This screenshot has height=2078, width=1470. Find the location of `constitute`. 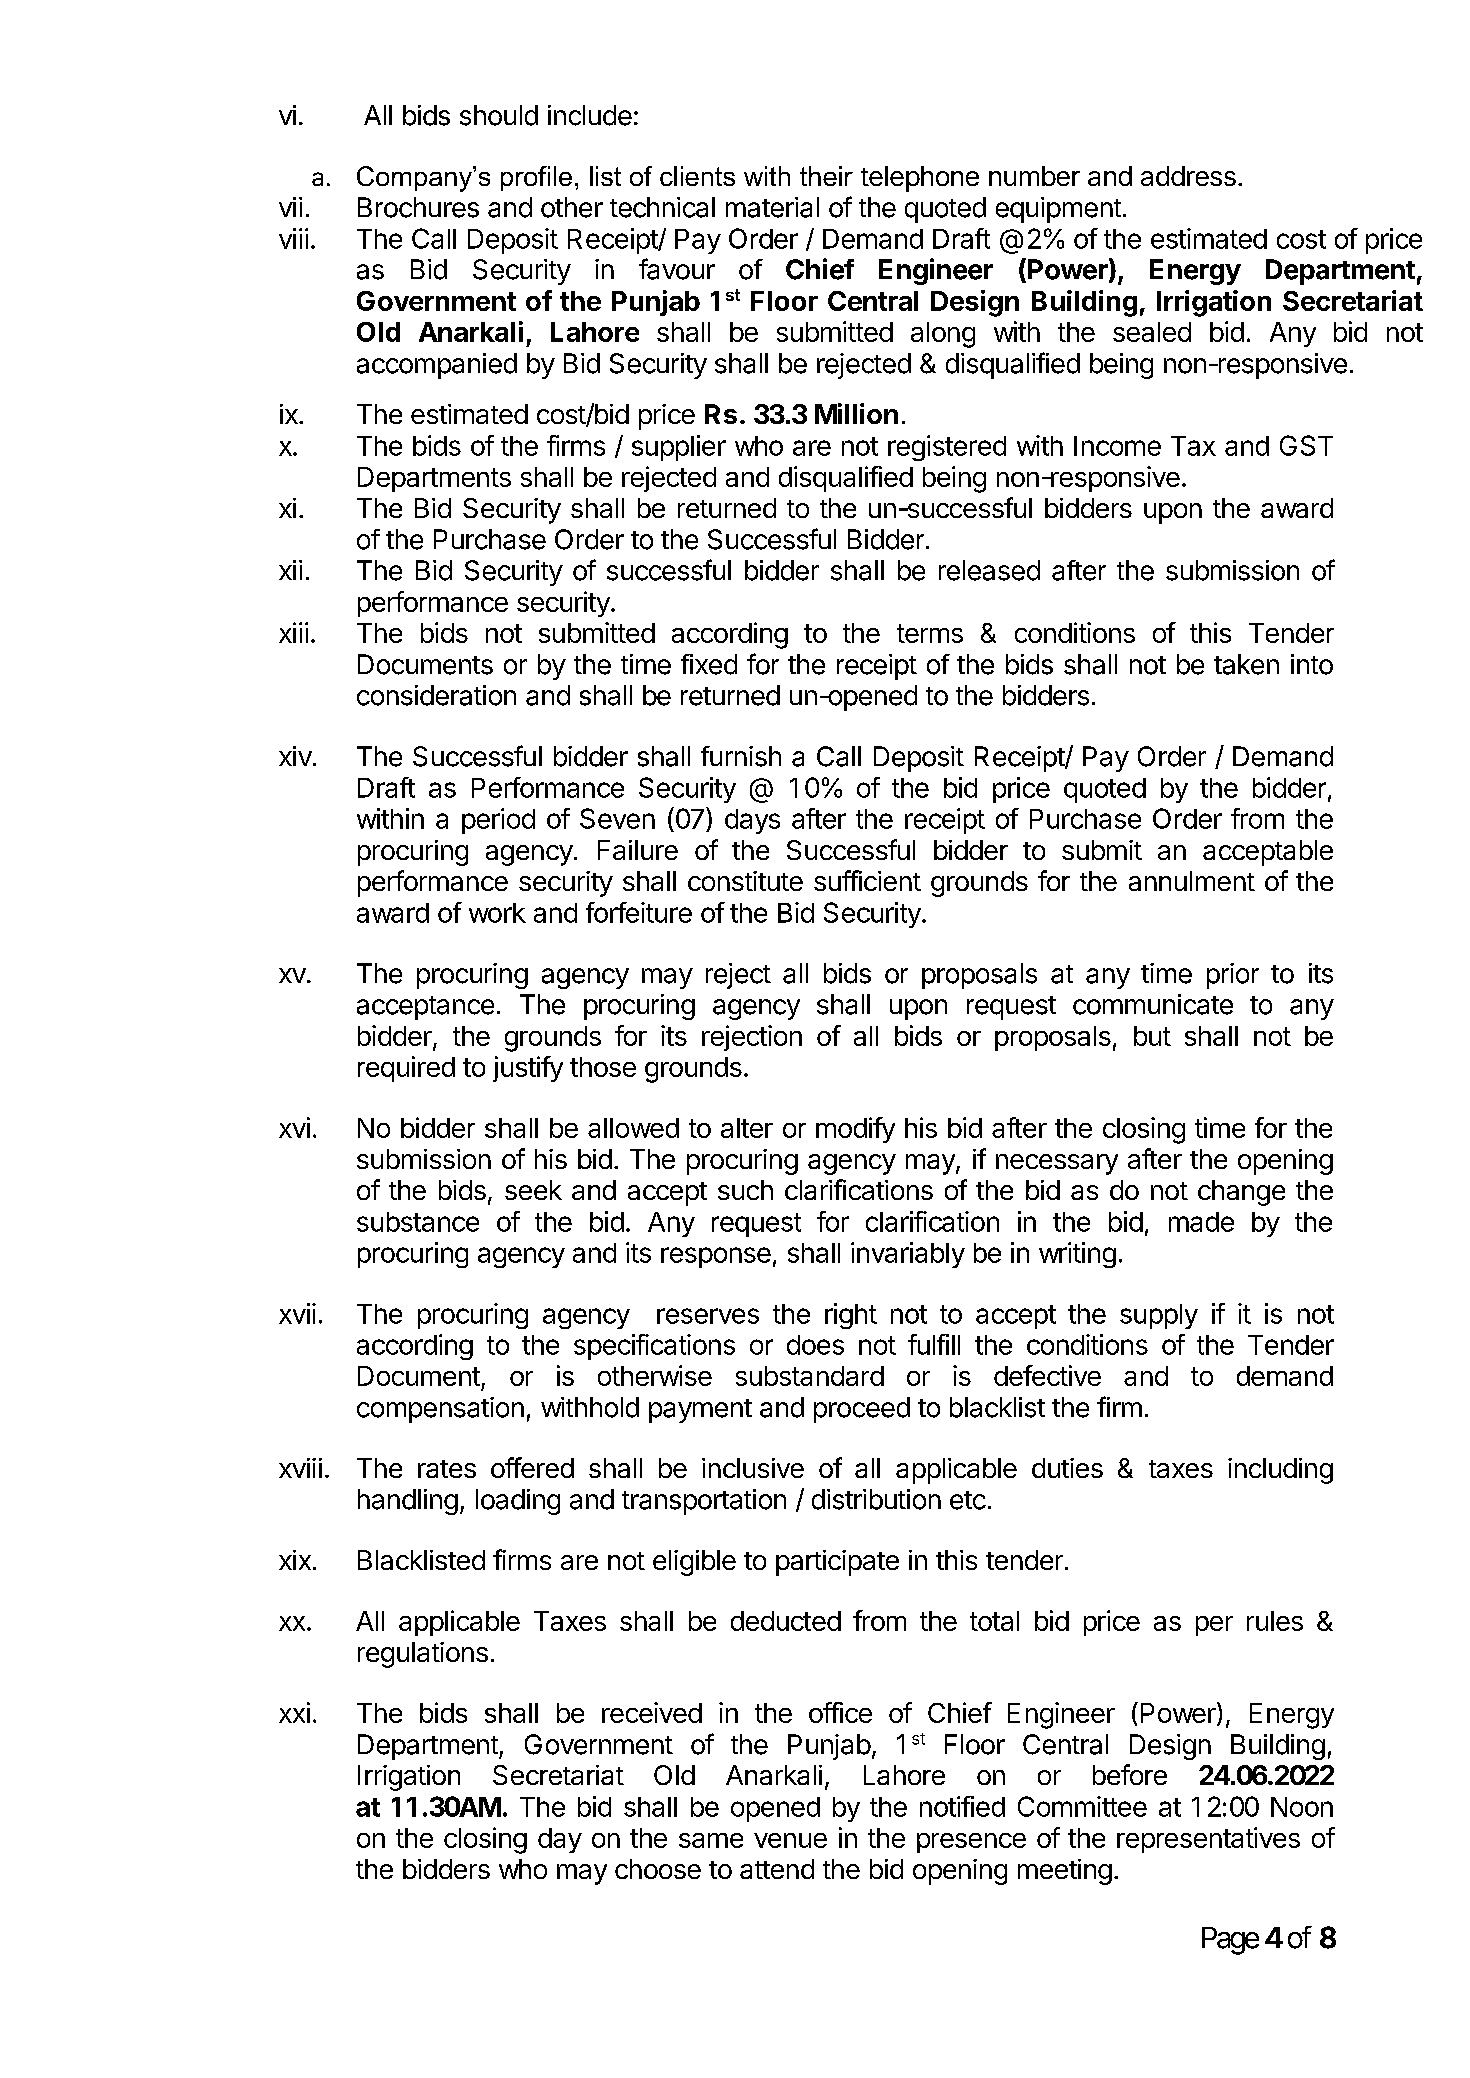

constitute is located at coordinates (745, 881).
